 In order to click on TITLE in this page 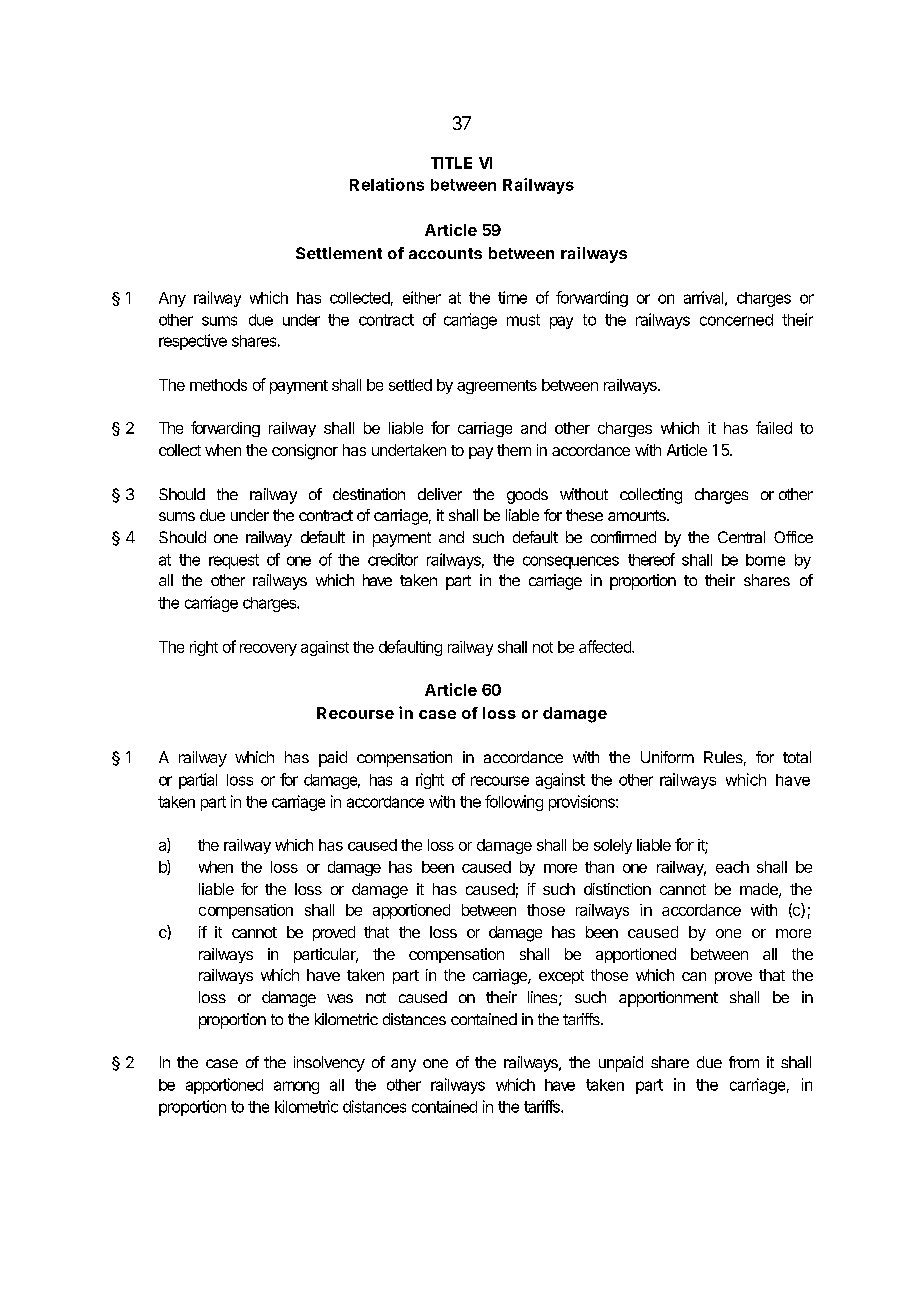, I will do `click(451, 163)`.
